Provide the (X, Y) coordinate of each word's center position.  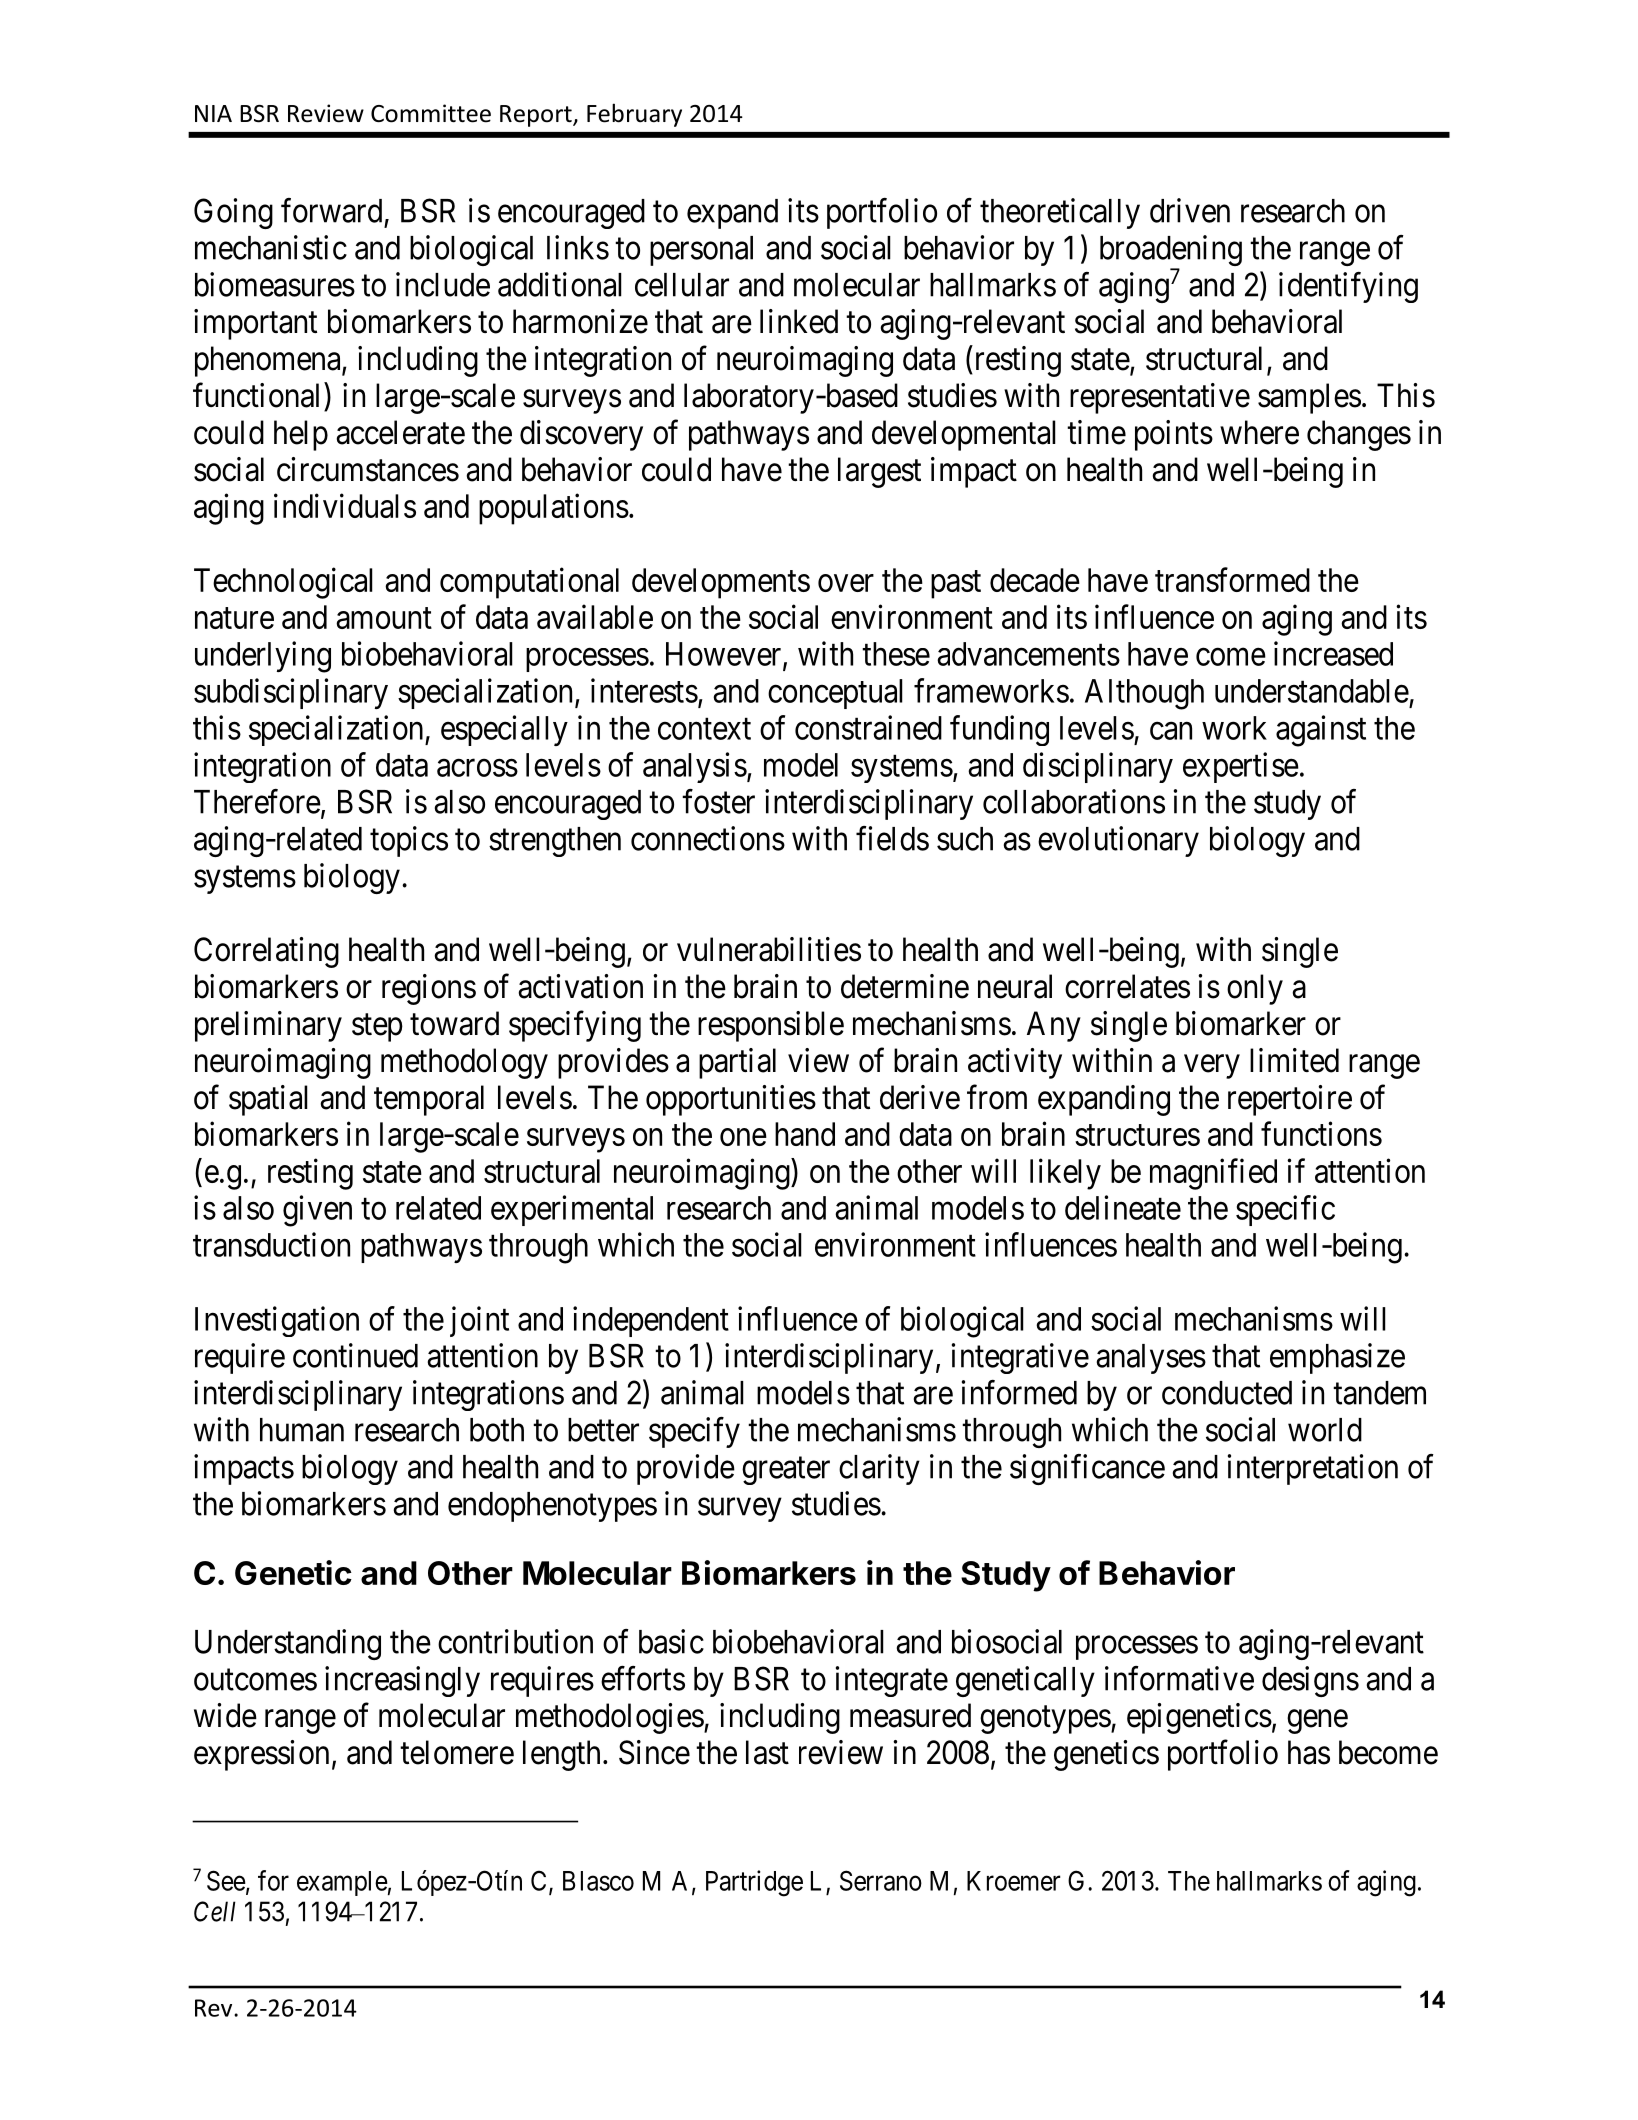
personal (701, 251)
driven (1190, 210)
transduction (271, 1244)
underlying (263, 657)
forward (331, 210)
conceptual (835, 694)
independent (651, 1321)
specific (1285, 1210)
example (342, 1883)
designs (1310, 1681)
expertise (1241, 767)
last (767, 1752)
